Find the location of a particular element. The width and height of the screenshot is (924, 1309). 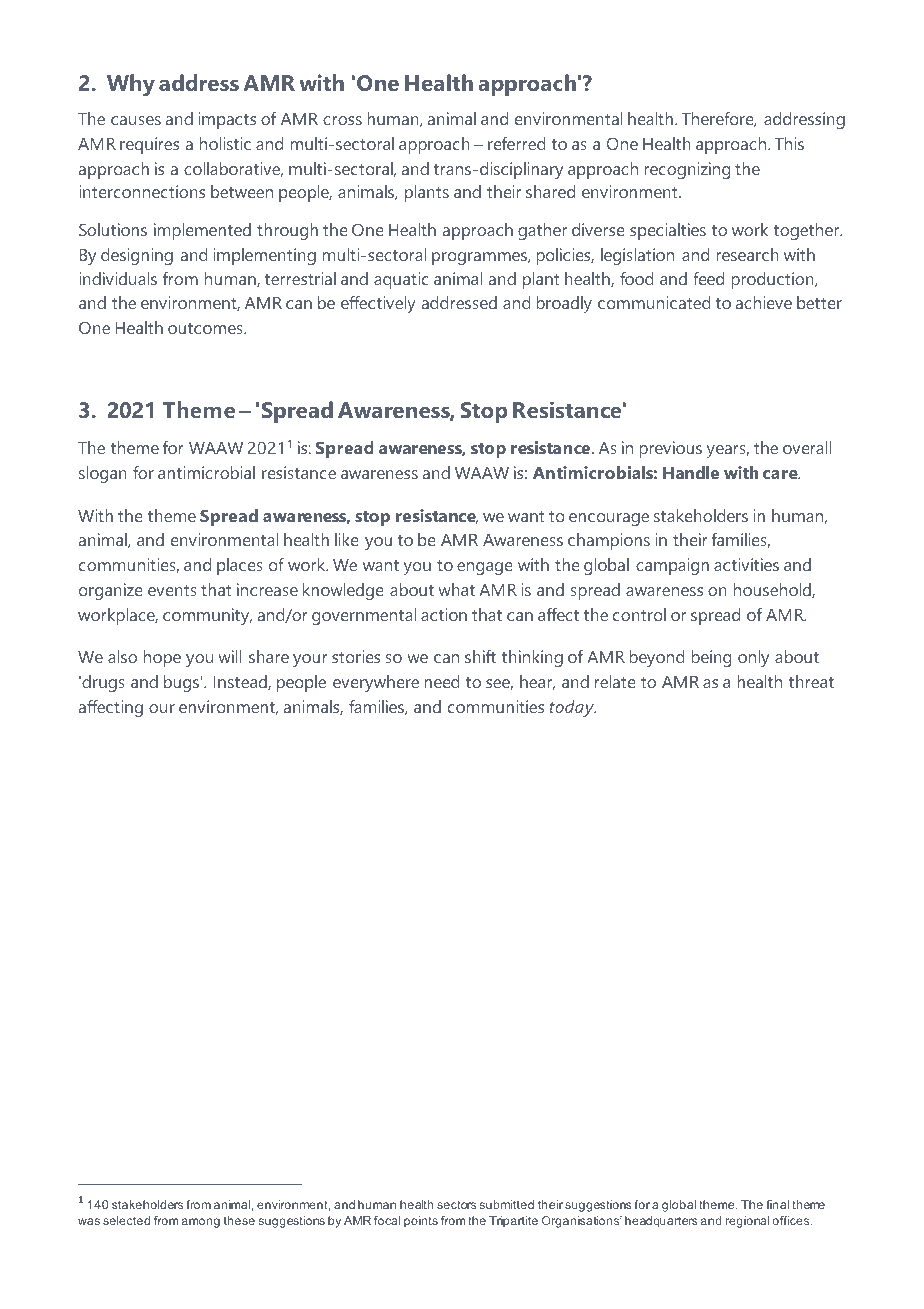

threat is located at coordinates (811, 681).
